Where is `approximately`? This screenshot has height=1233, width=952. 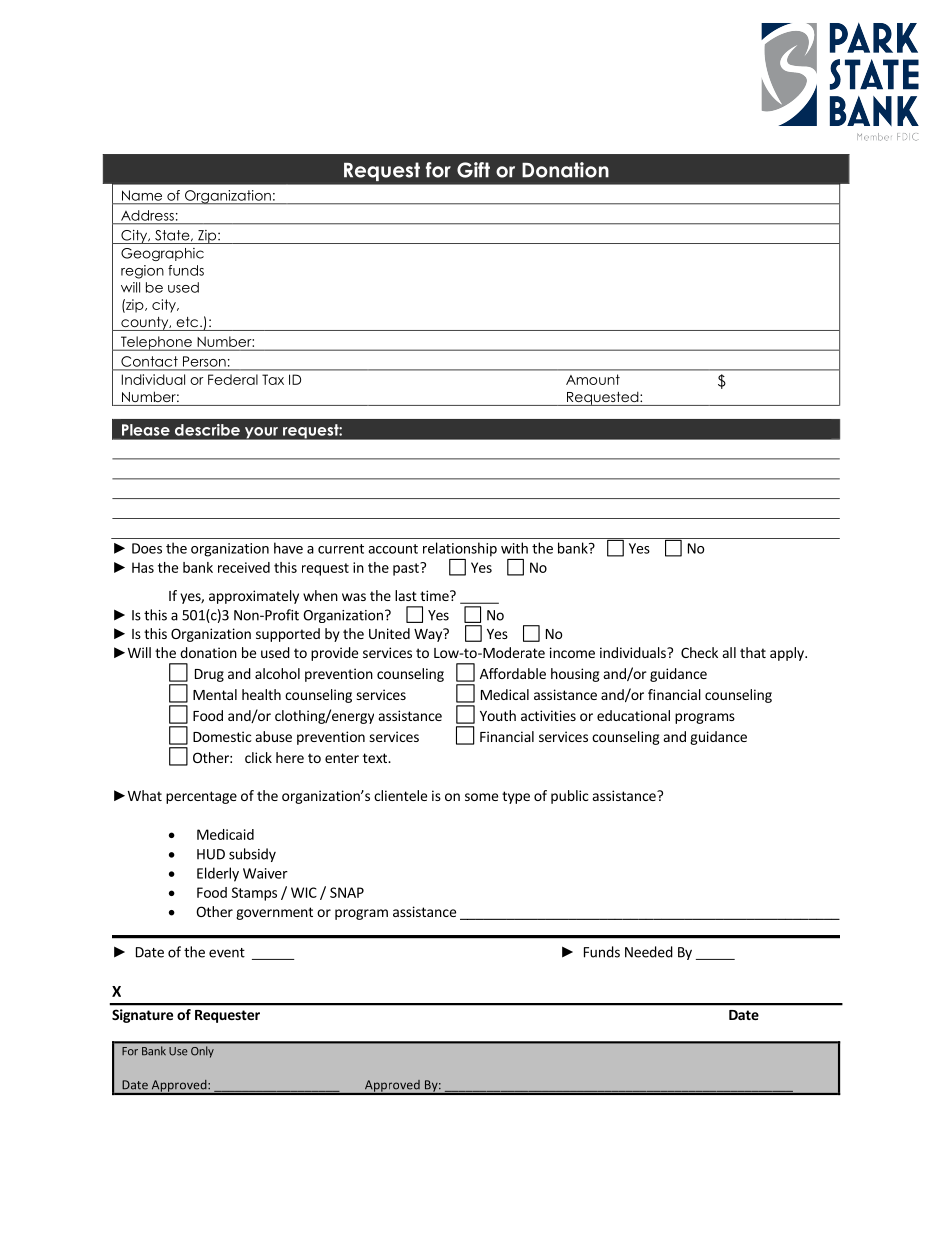 approximately is located at coordinates (254, 597).
